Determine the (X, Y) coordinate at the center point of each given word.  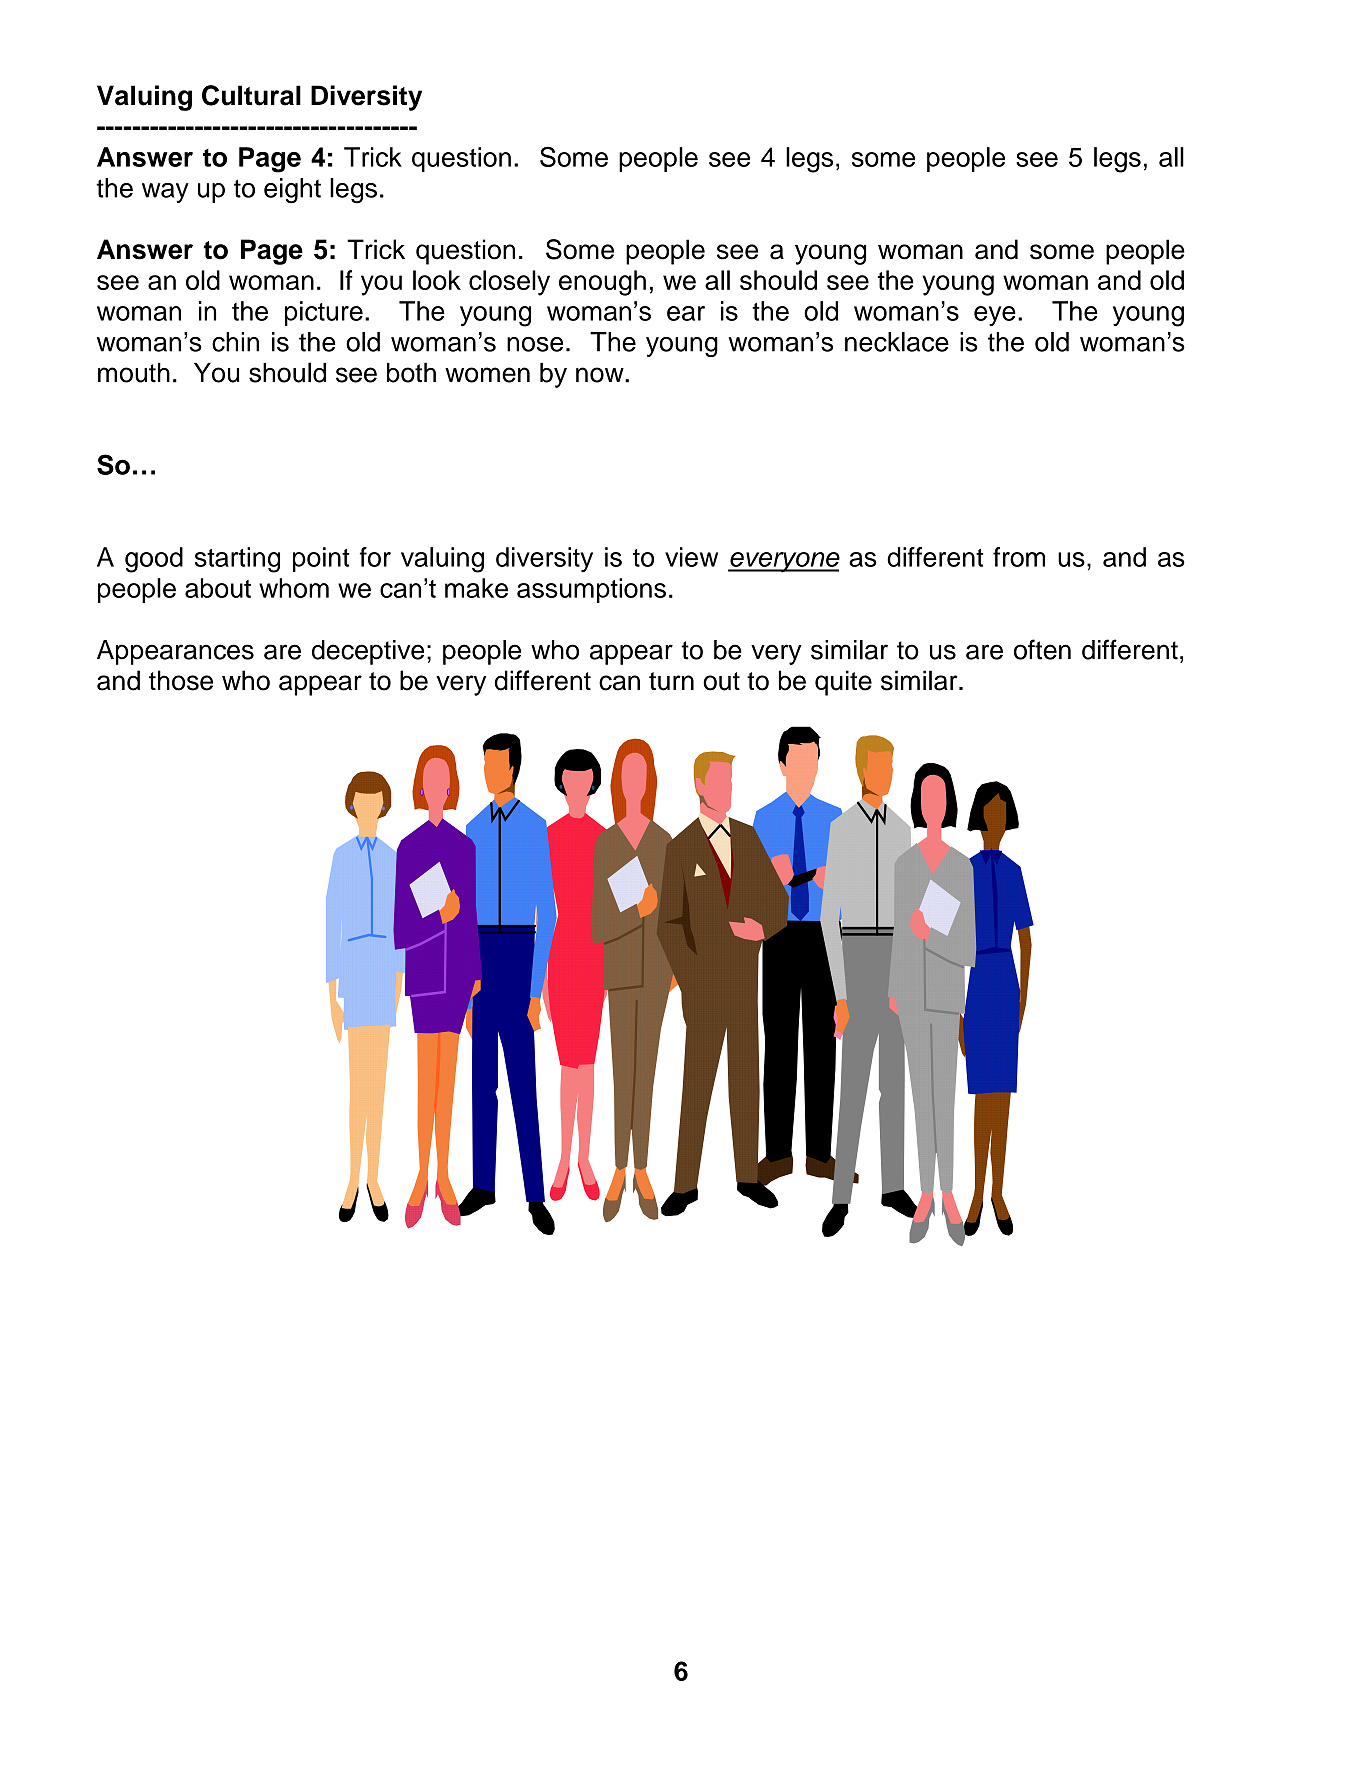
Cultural (251, 95)
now (601, 375)
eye (995, 316)
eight (292, 191)
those (181, 680)
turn (671, 681)
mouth (134, 373)
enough (602, 283)
